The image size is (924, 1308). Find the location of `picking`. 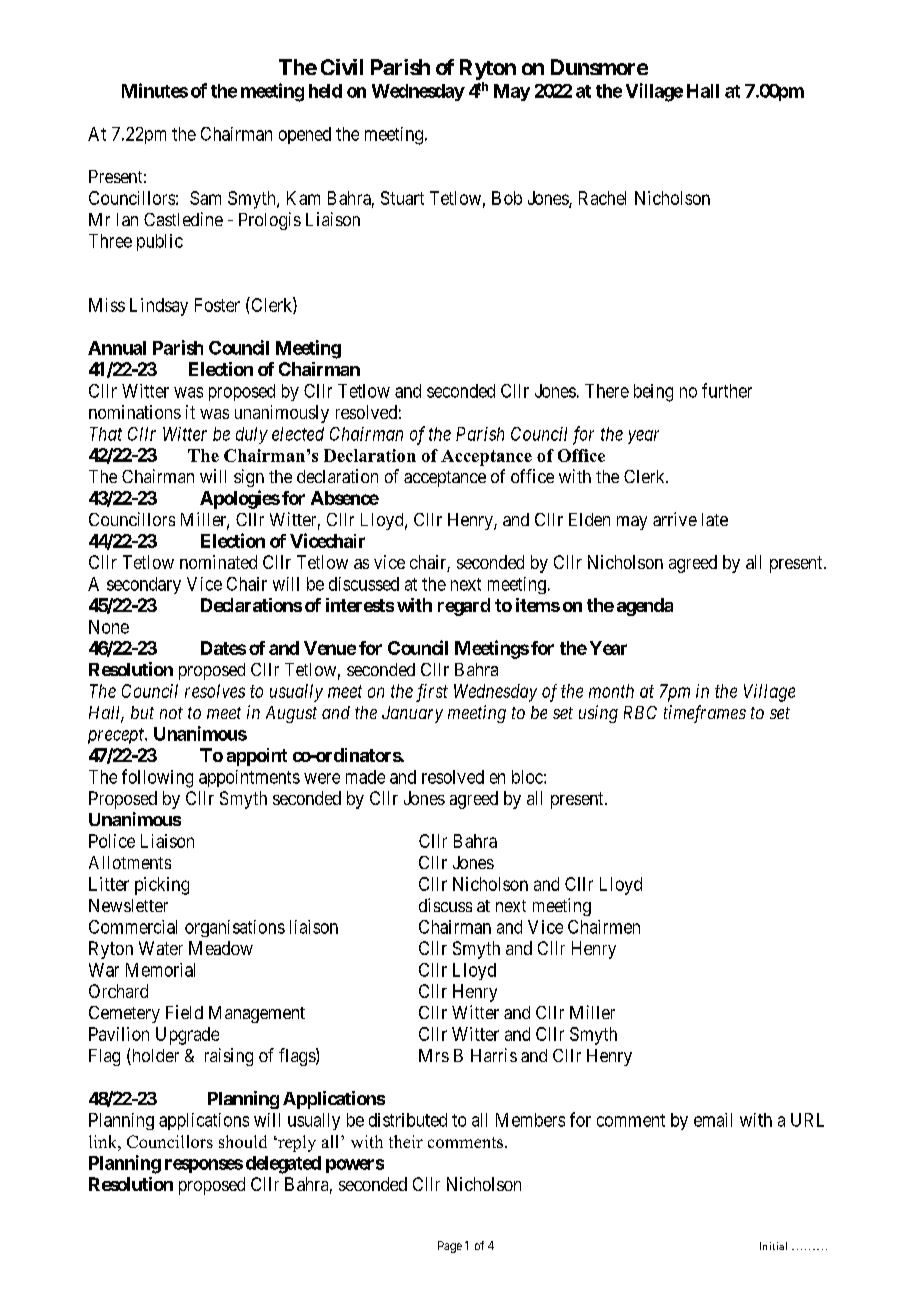

picking is located at coordinates (162, 886).
